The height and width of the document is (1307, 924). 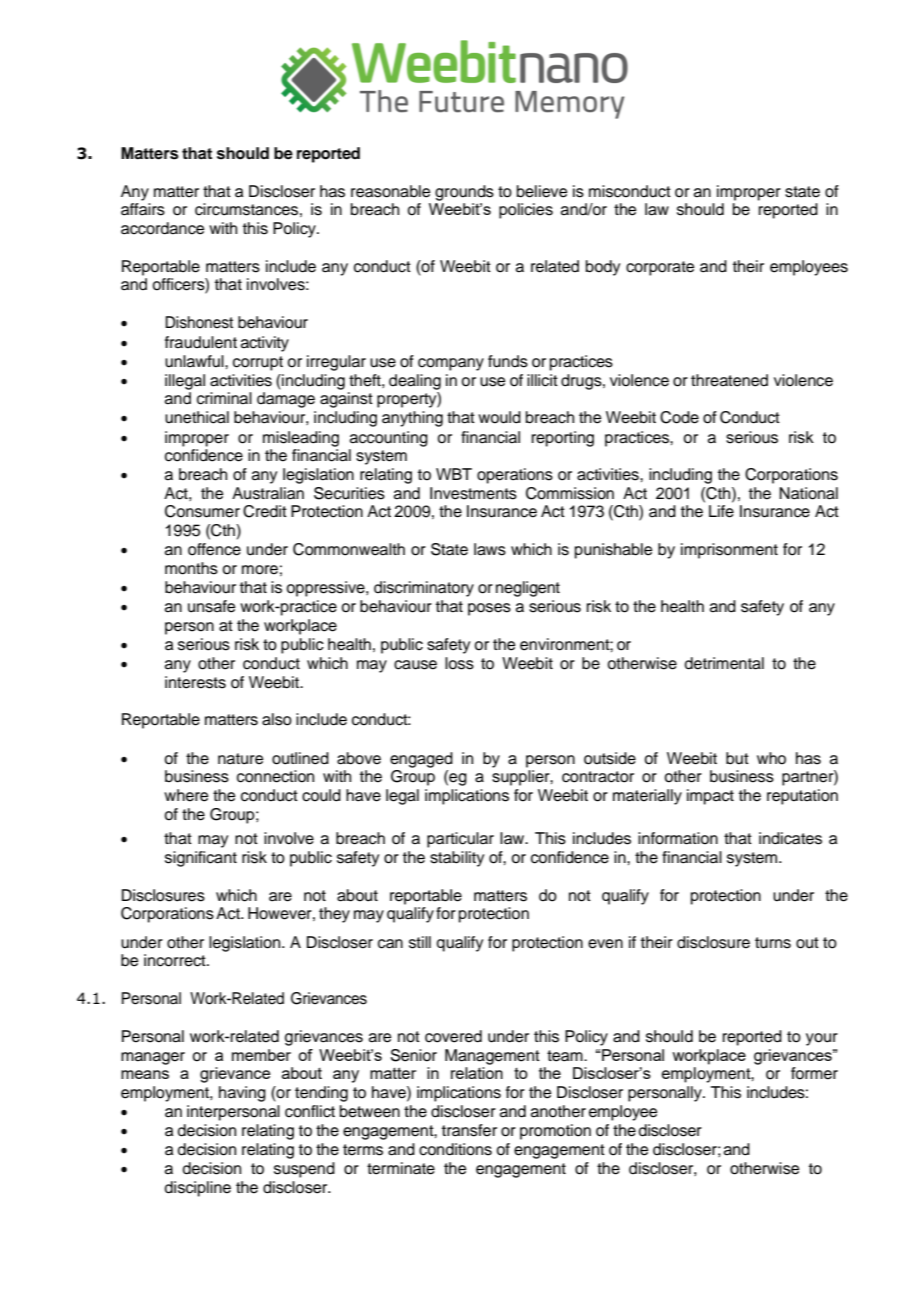 What do you see at coordinates (176, 960) in the document?
I see `incorrect` at bounding box center [176, 960].
